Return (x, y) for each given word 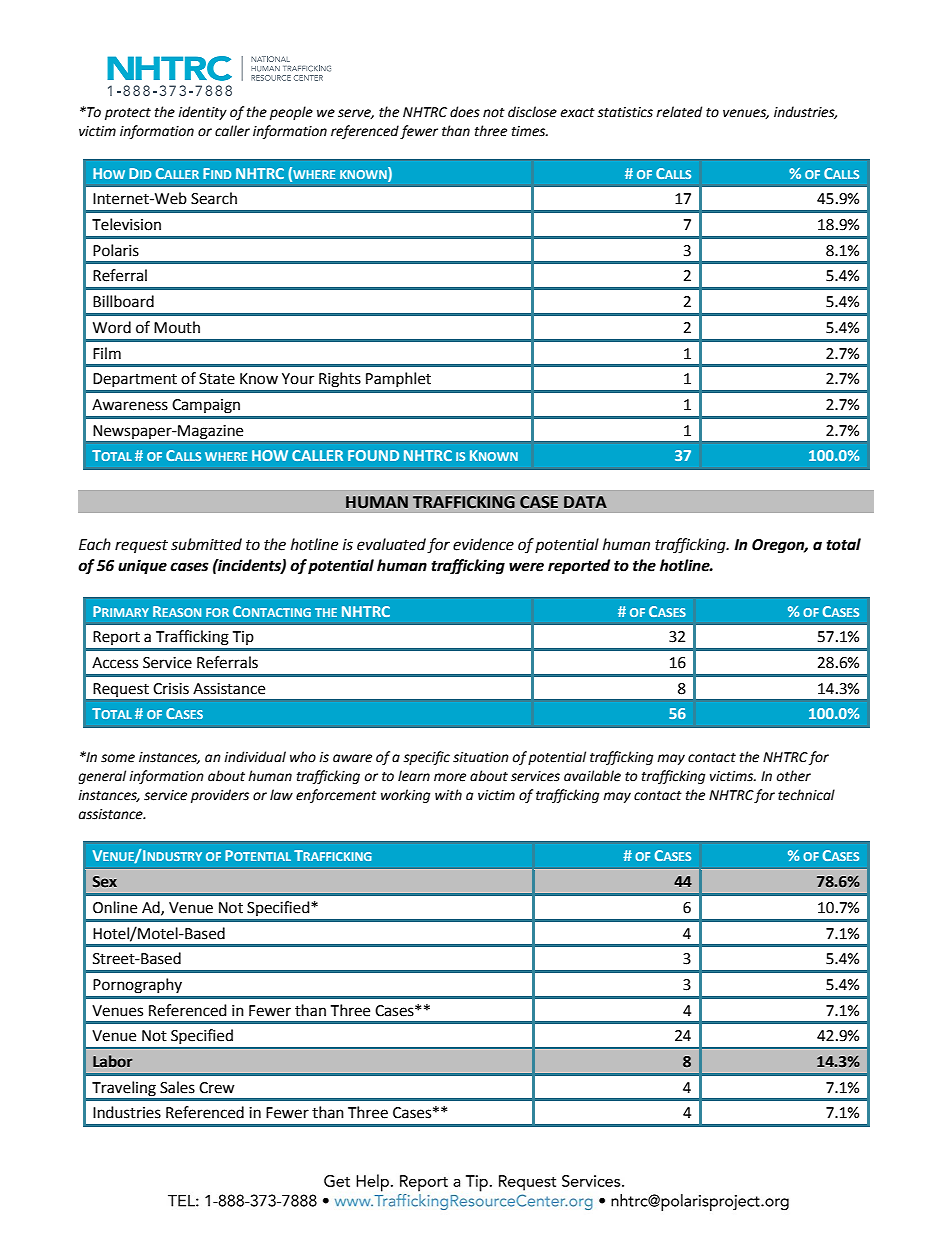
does (465, 112)
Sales (177, 1087)
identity (202, 113)
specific (426, 758)
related (679, 112)
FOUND (373, 455)
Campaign (206, 406)
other (794, 776)
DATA (585, 502)
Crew (217, 1088)
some (118, 758)
